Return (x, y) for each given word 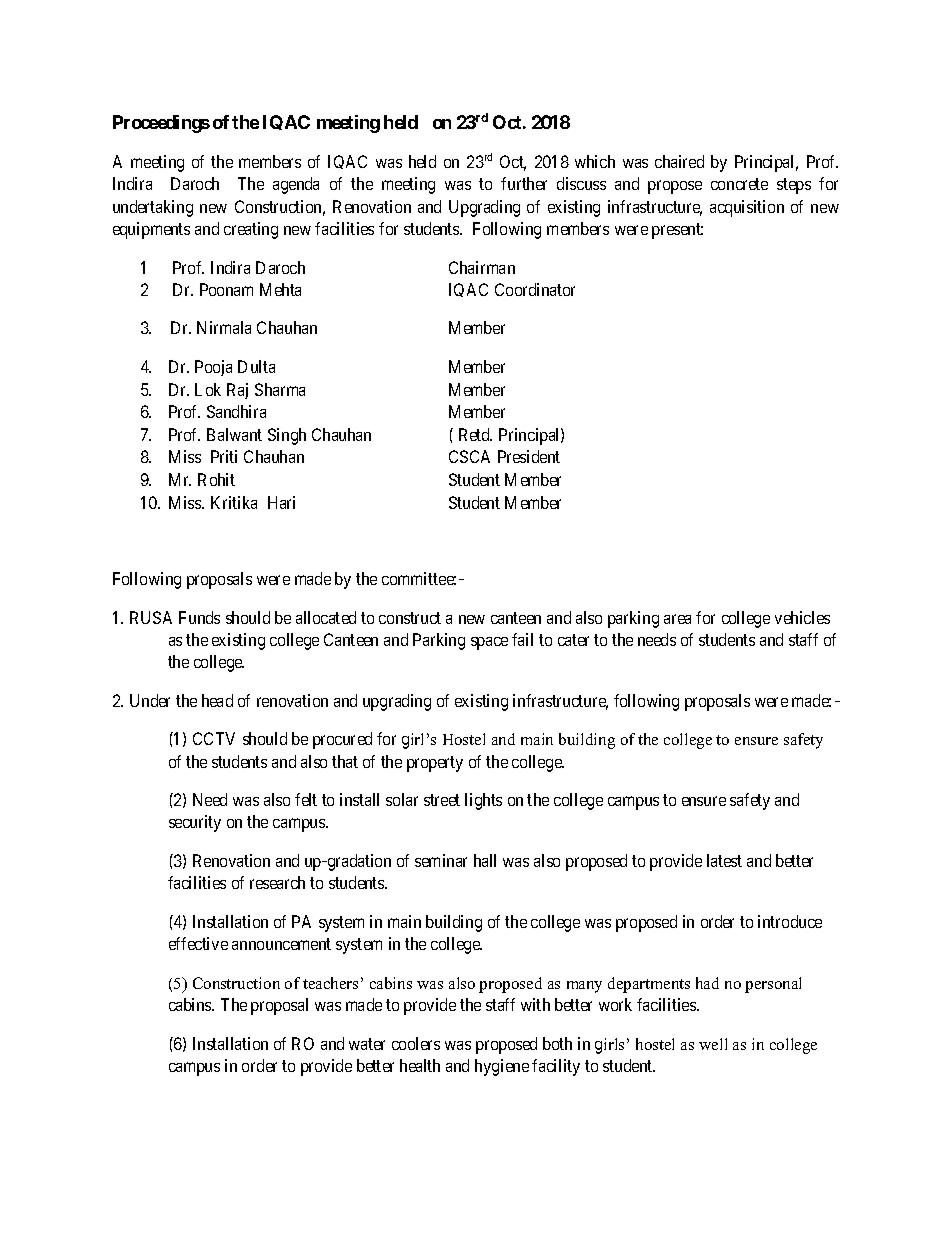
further (524, 183)
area (677, 619)
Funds (199, 617)
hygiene (502, 1067)
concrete (739, 184)
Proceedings (161, 124)
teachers (330, 983)
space (489, 643)
